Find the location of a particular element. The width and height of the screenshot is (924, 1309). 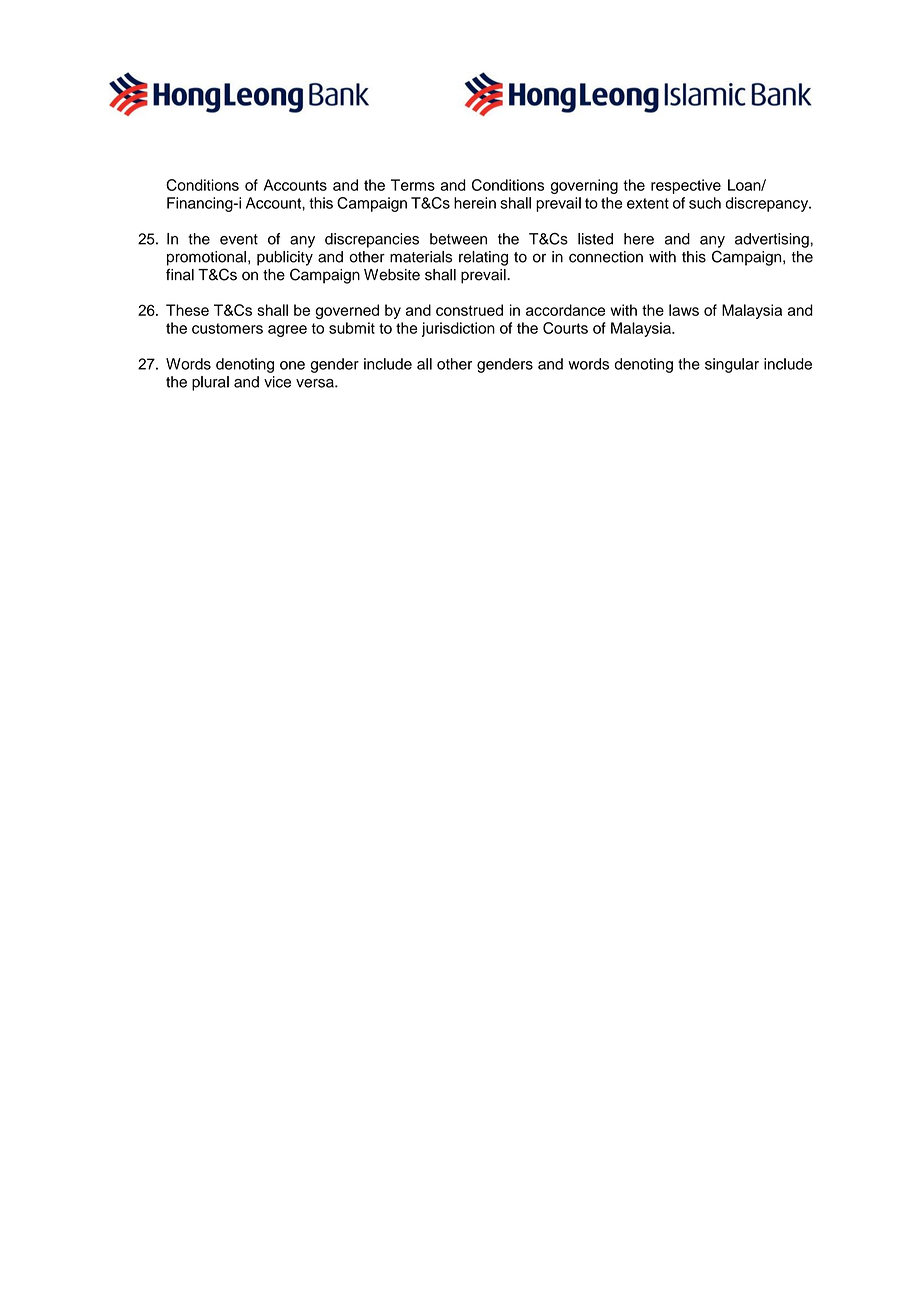

connection is located at coordinates (606, 257).
